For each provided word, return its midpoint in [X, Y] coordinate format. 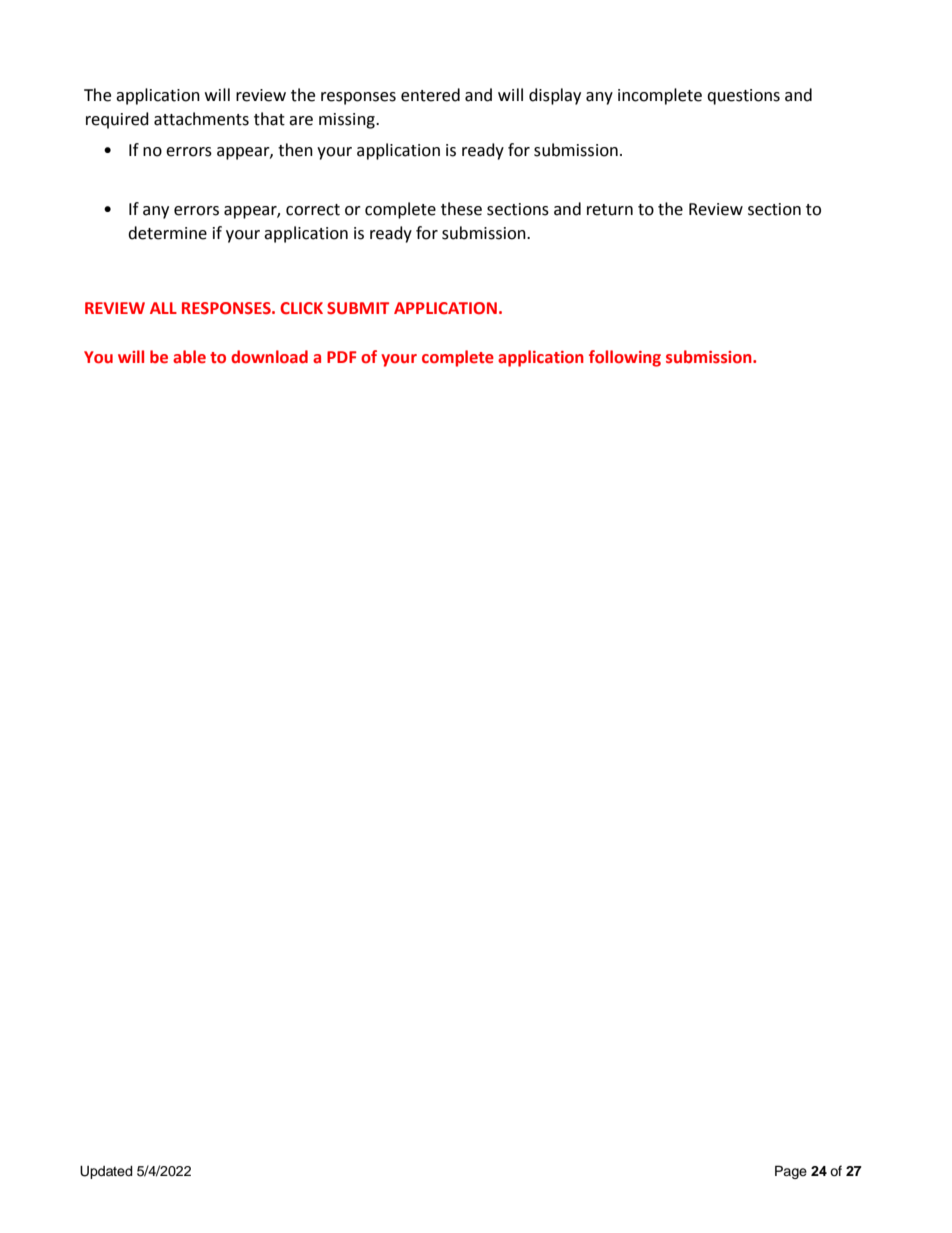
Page [791, 1172]
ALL [163, 308]
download [269, 357]
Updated [106, 1172]
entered [430, 95]
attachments [201, 119]
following [625, 358]
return [610, 210]
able [189, 357]
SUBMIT [358, 308]
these [461, 209]
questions [743, 97]
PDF [342, 357]
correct [313, 210]
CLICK [301, 308]
